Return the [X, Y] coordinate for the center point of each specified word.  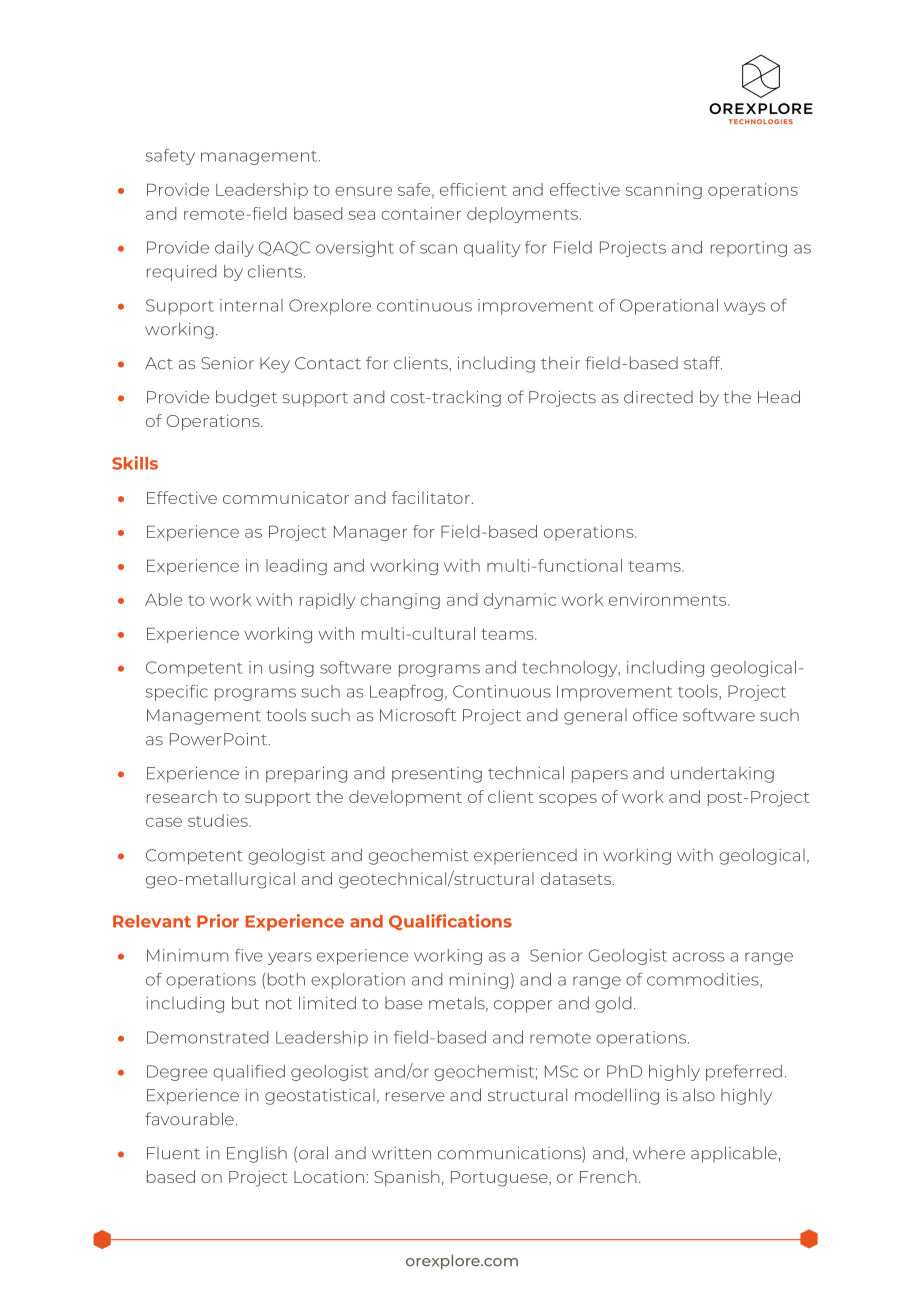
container [421, 213]
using [291, 669]
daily [234, 249]
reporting [749, 249]
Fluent [173, 1153]
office [655, 715]
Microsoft [418, 715]
